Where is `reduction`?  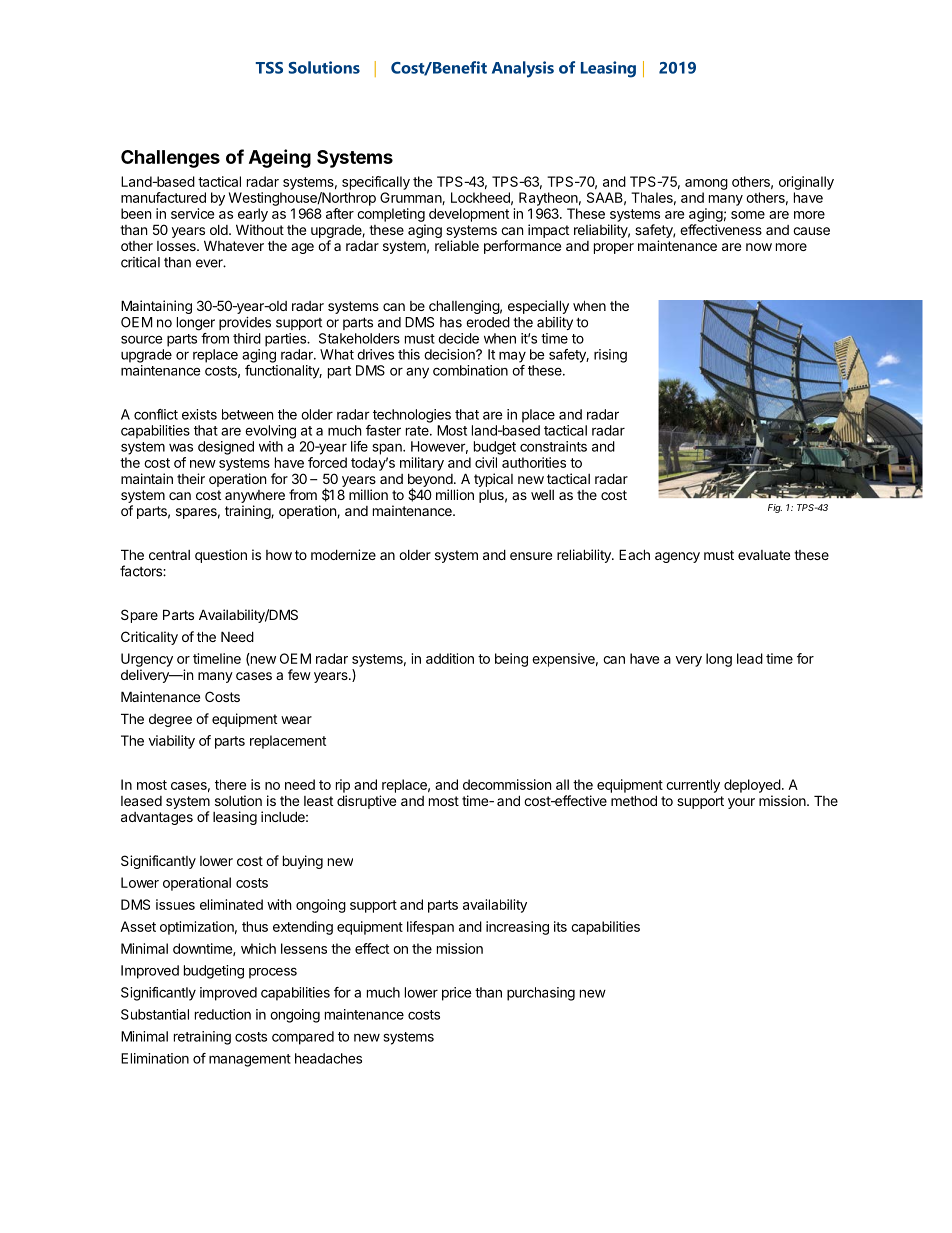
reduction is located at coordinates (223, 1014).
